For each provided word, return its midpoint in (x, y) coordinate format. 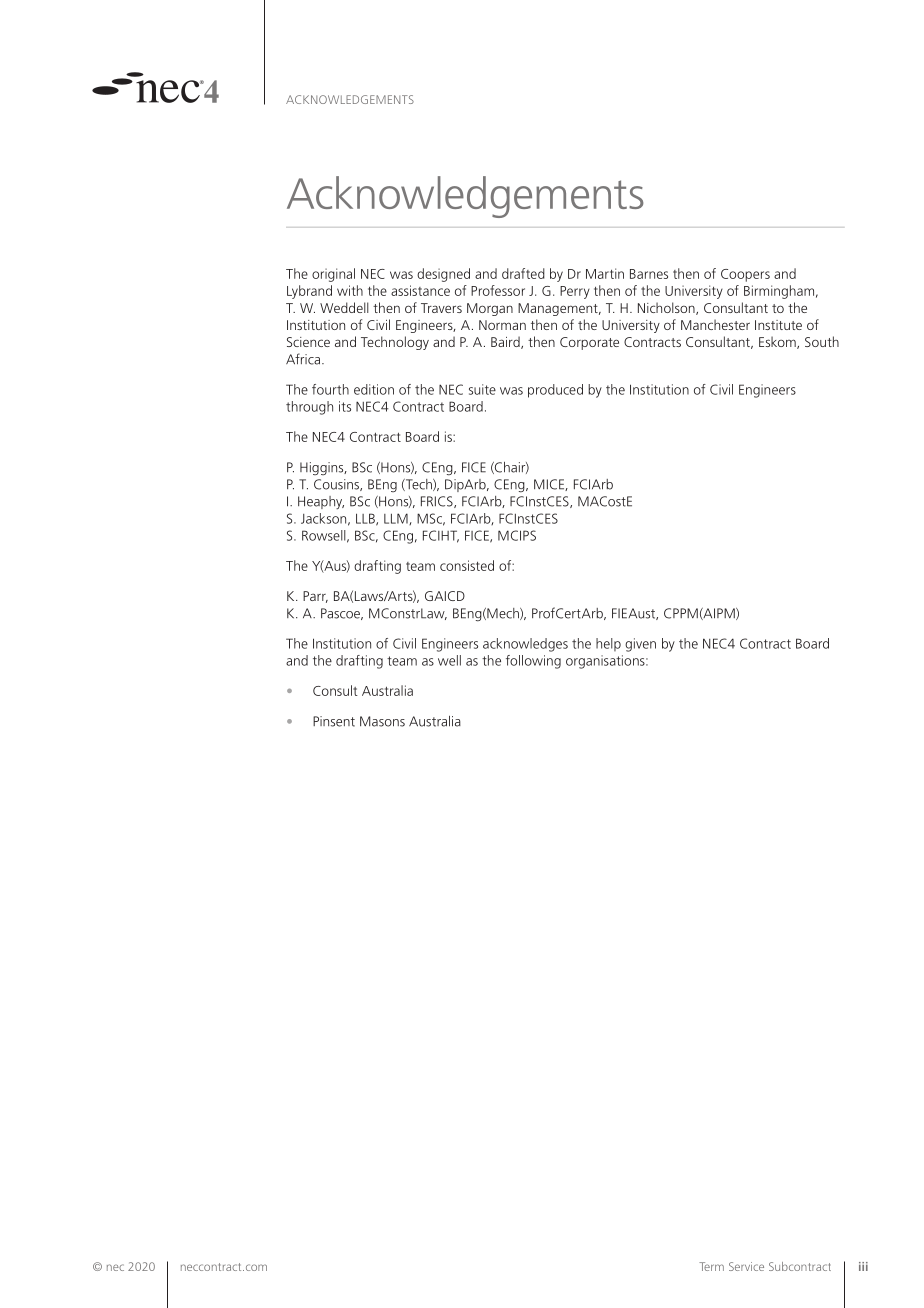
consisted (467, 565)
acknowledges (525, 645)
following (533, 662)
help (608, 644)
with (350, 290)
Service (746, 1266)
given (640, 645)
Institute (778, 325)
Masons (382, 721)
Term (711, 1266)
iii (863, 1266)
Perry (575, 292)
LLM (397, 519)
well (449, 660)
